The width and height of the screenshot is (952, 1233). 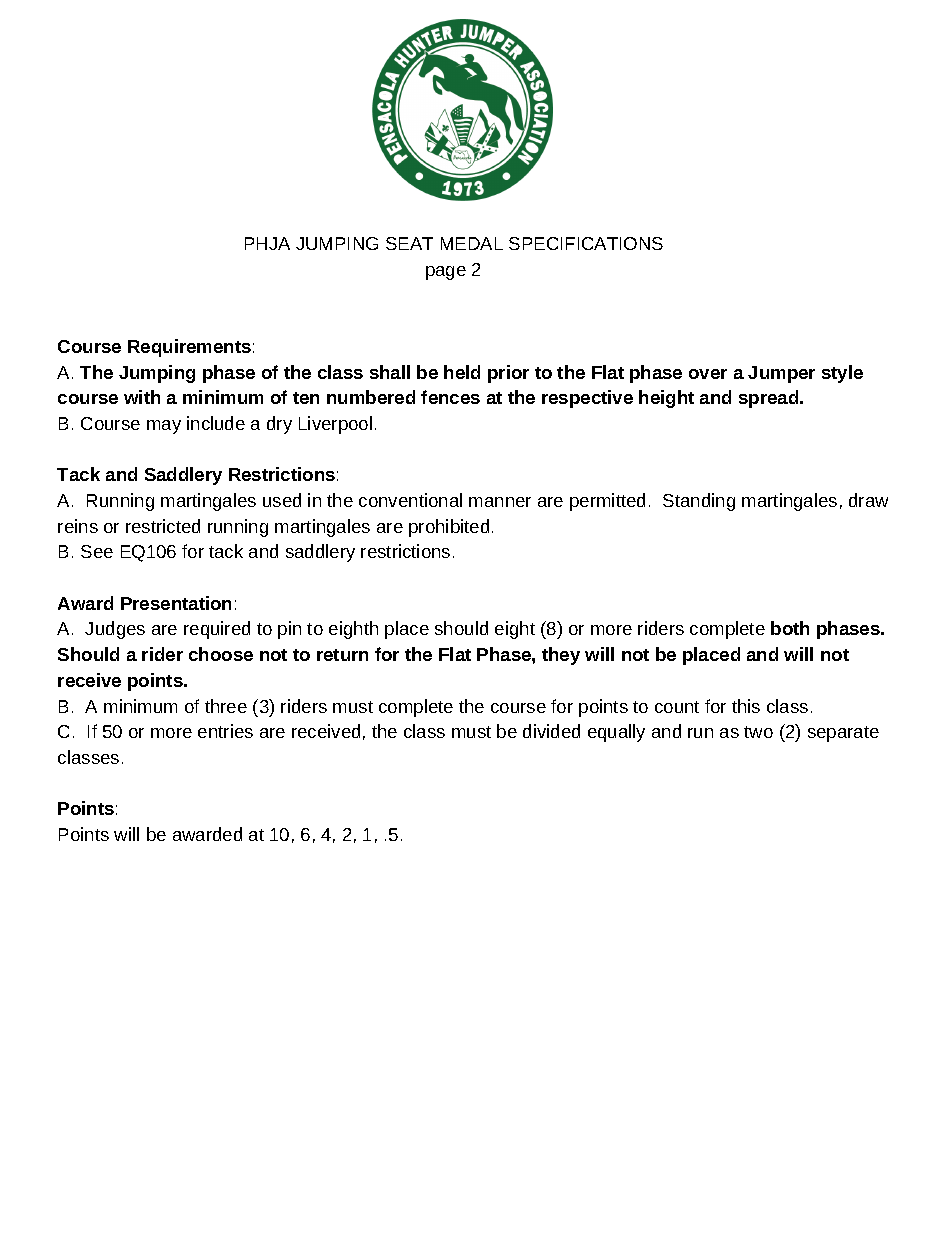 What do you see at coordinates (225, 731) in the screenshot?
I see `entries` at bounding box center [225, 731].
